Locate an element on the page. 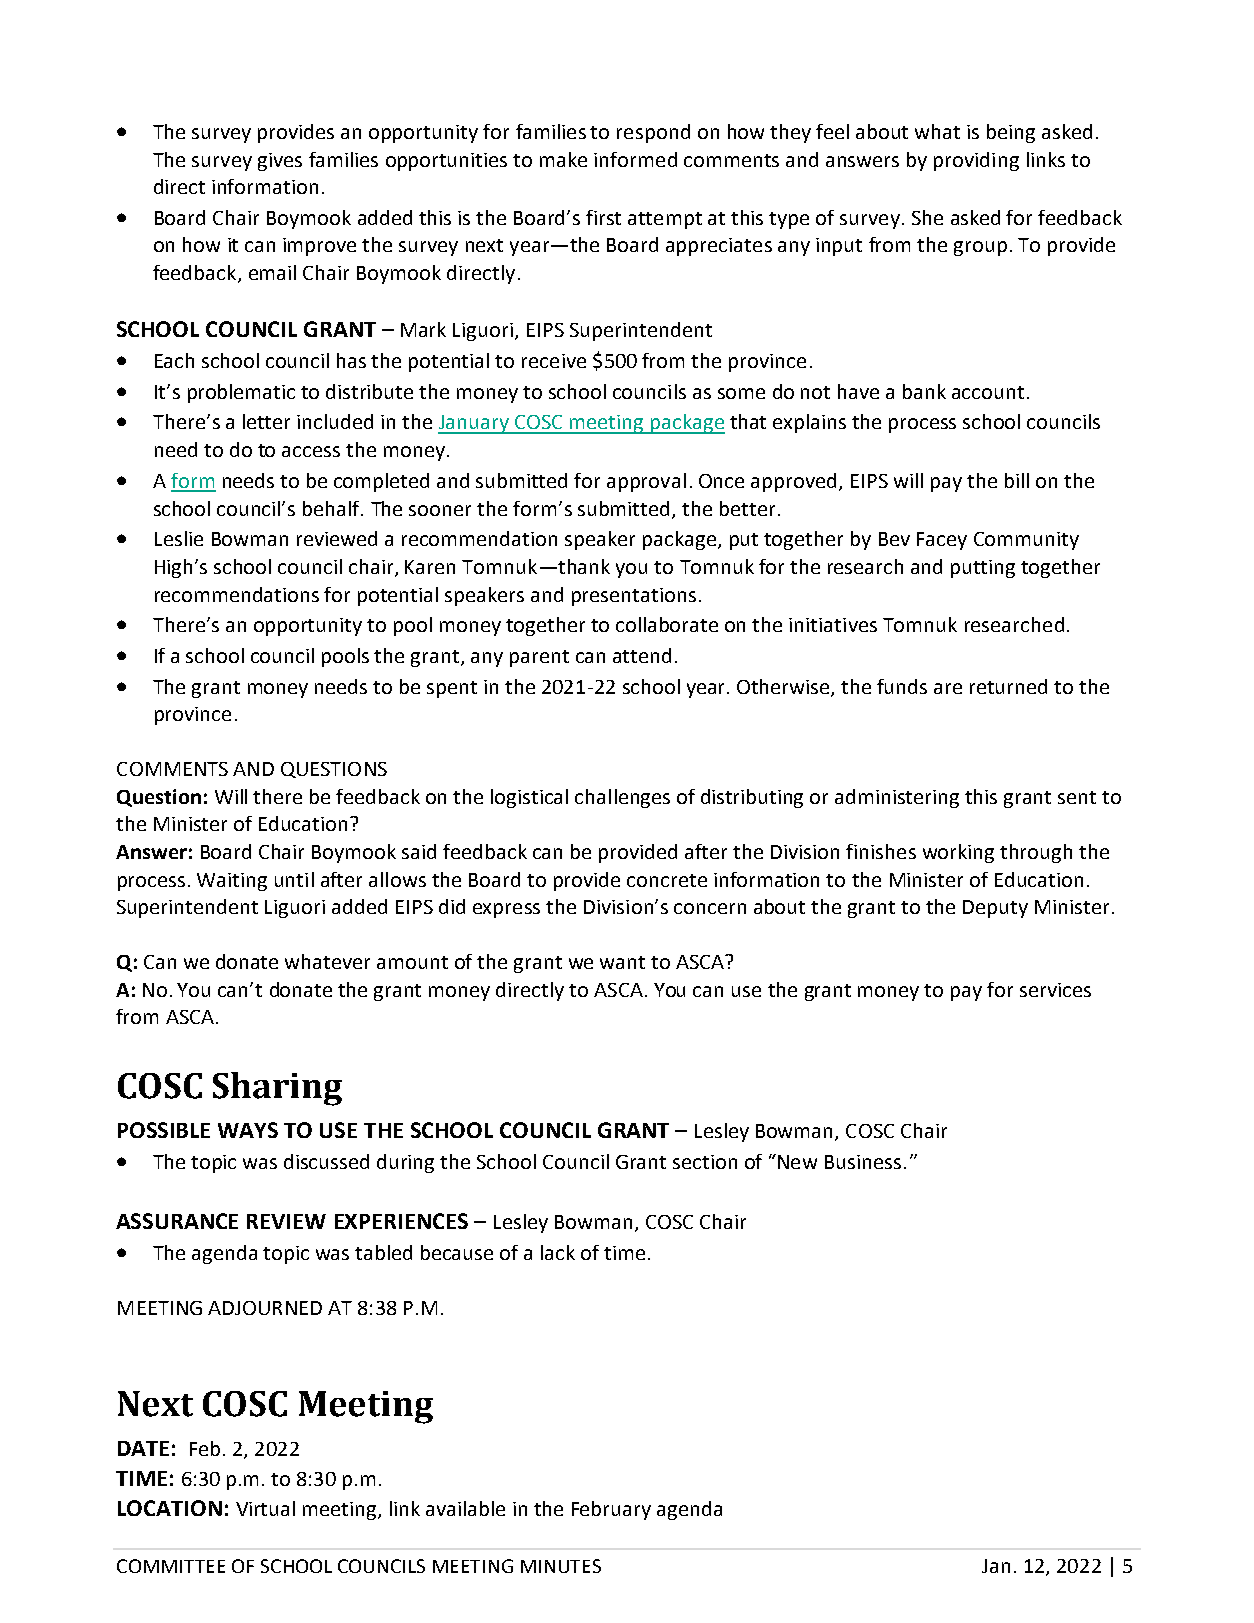 The height and width of the document is (1623, 1254). working is located at coordinates (958, 853).
